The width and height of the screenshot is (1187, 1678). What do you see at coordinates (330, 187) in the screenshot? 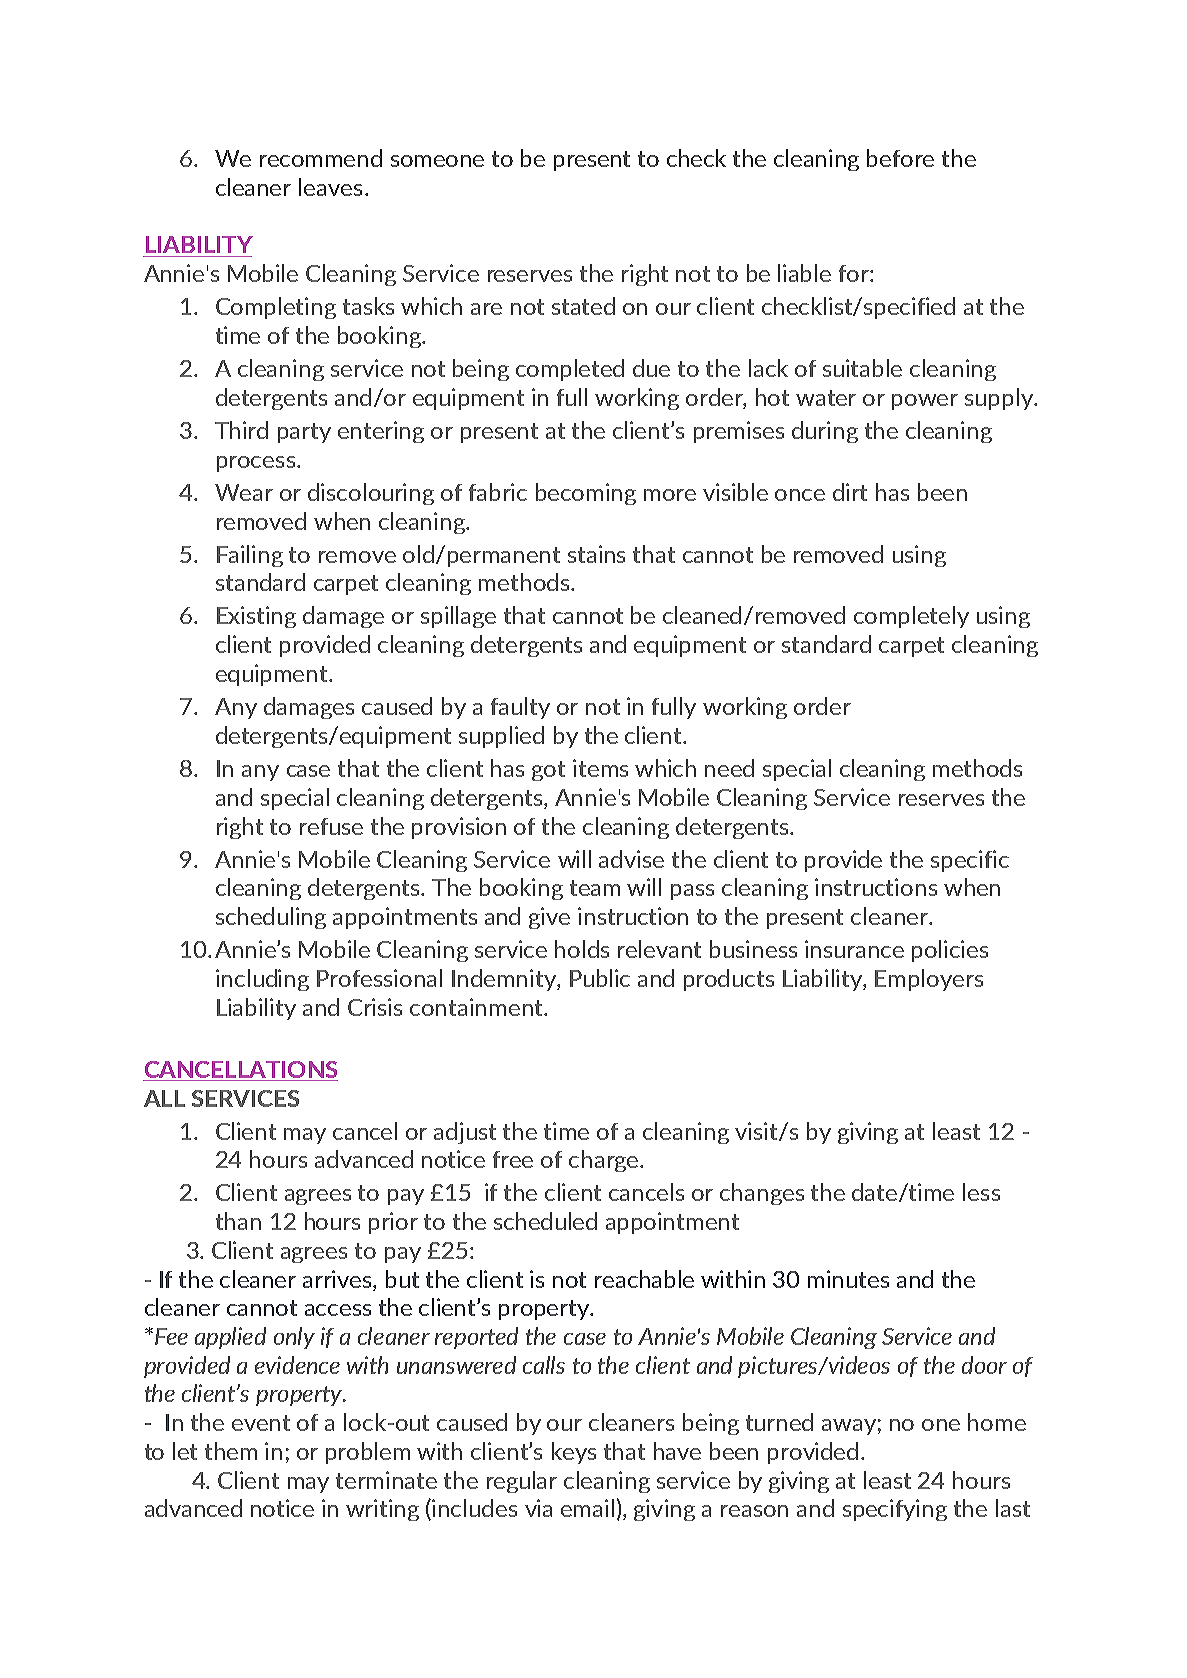
I see `leaves` at bounding box center [330, 187].
